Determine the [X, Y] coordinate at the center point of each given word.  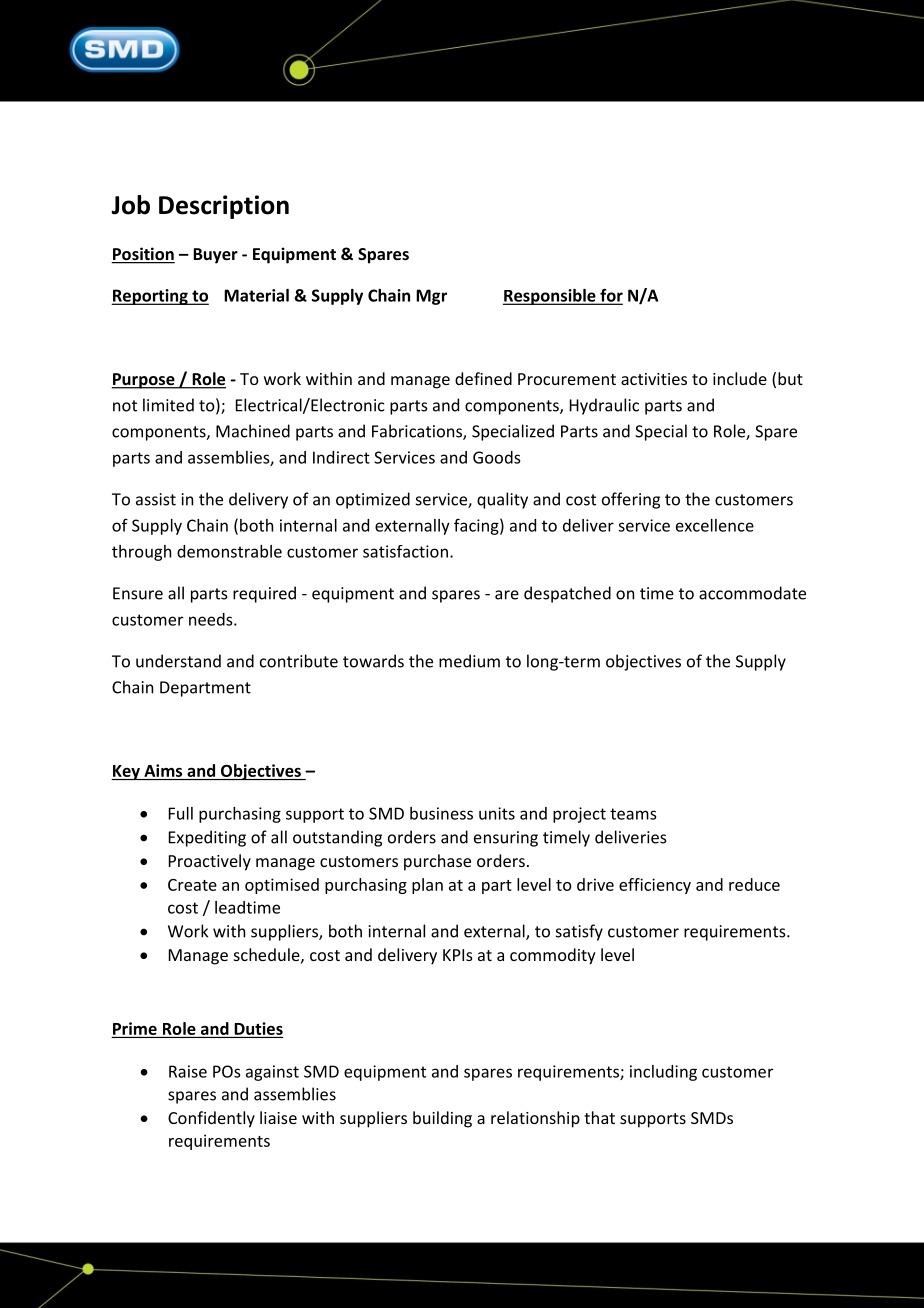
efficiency [655, 886]
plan [427, 886]
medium [469, 661]
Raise [188, 1071]
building [442, 1119]
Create [192, 885]
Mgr [431, 297]
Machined [253, 431]
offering [631, 500]
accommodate [752, 593]
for [610, 296]
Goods [496, 457]
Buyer [215, 256]
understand [178, 661]
